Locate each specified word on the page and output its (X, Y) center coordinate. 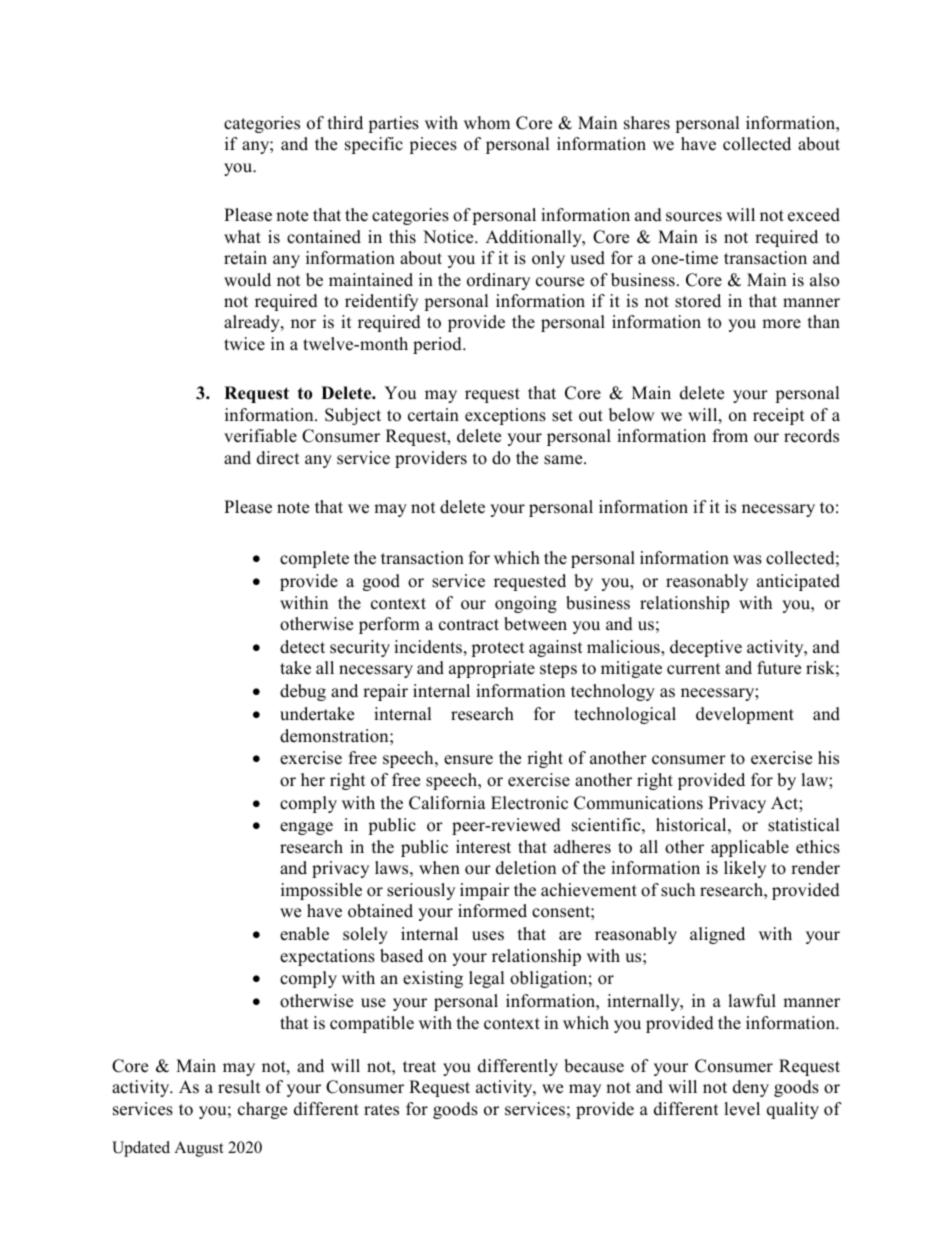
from (730, 436)
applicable (750, 848)
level (742, 1109)
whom (487, 123)
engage (306, 828)
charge (262, 1110)
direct (278, 458)
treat (419, 1067)
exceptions (505, 416)
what (242, 236)
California (447, 803)
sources (694, 217)
